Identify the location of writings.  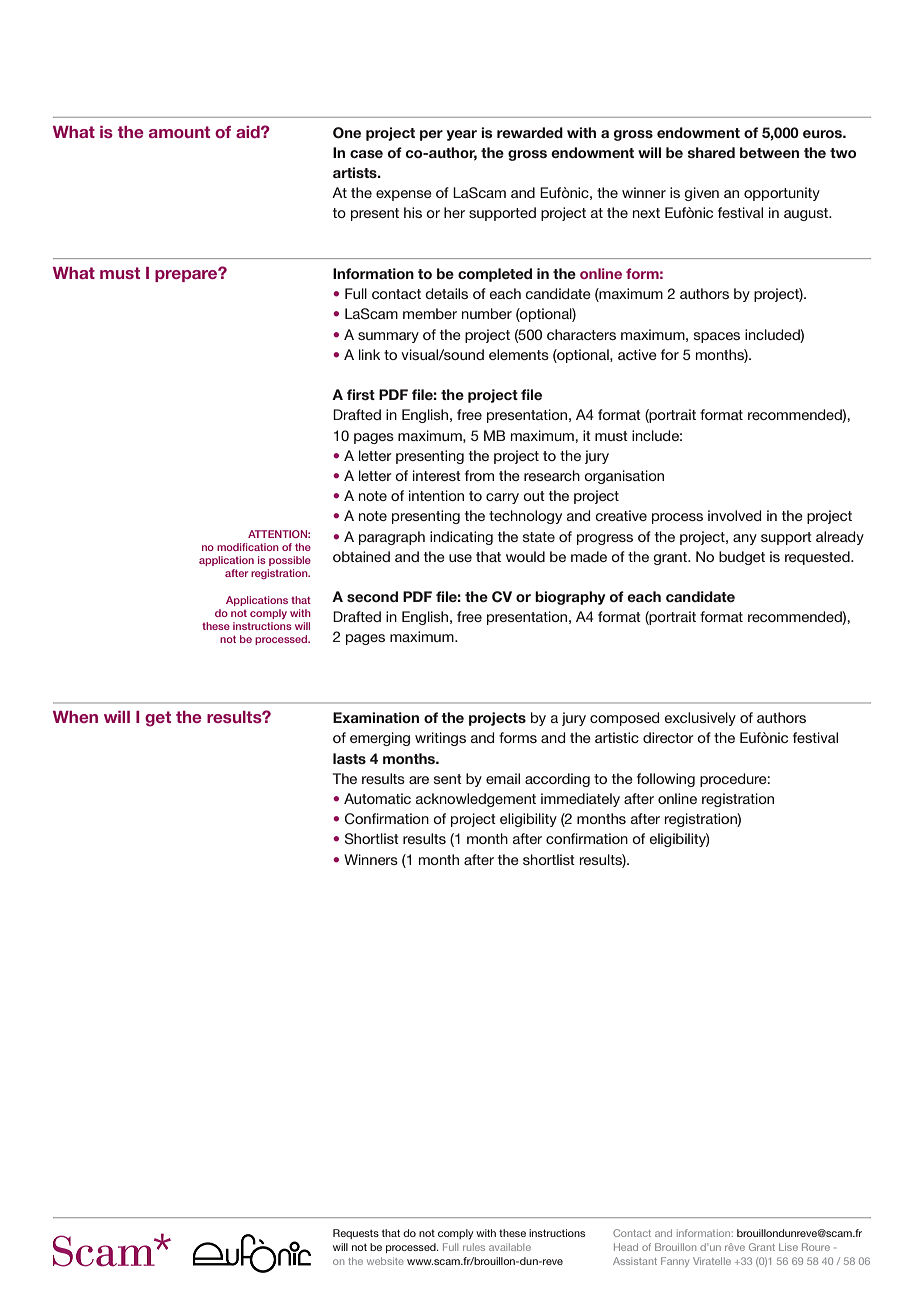
(440, 739).
